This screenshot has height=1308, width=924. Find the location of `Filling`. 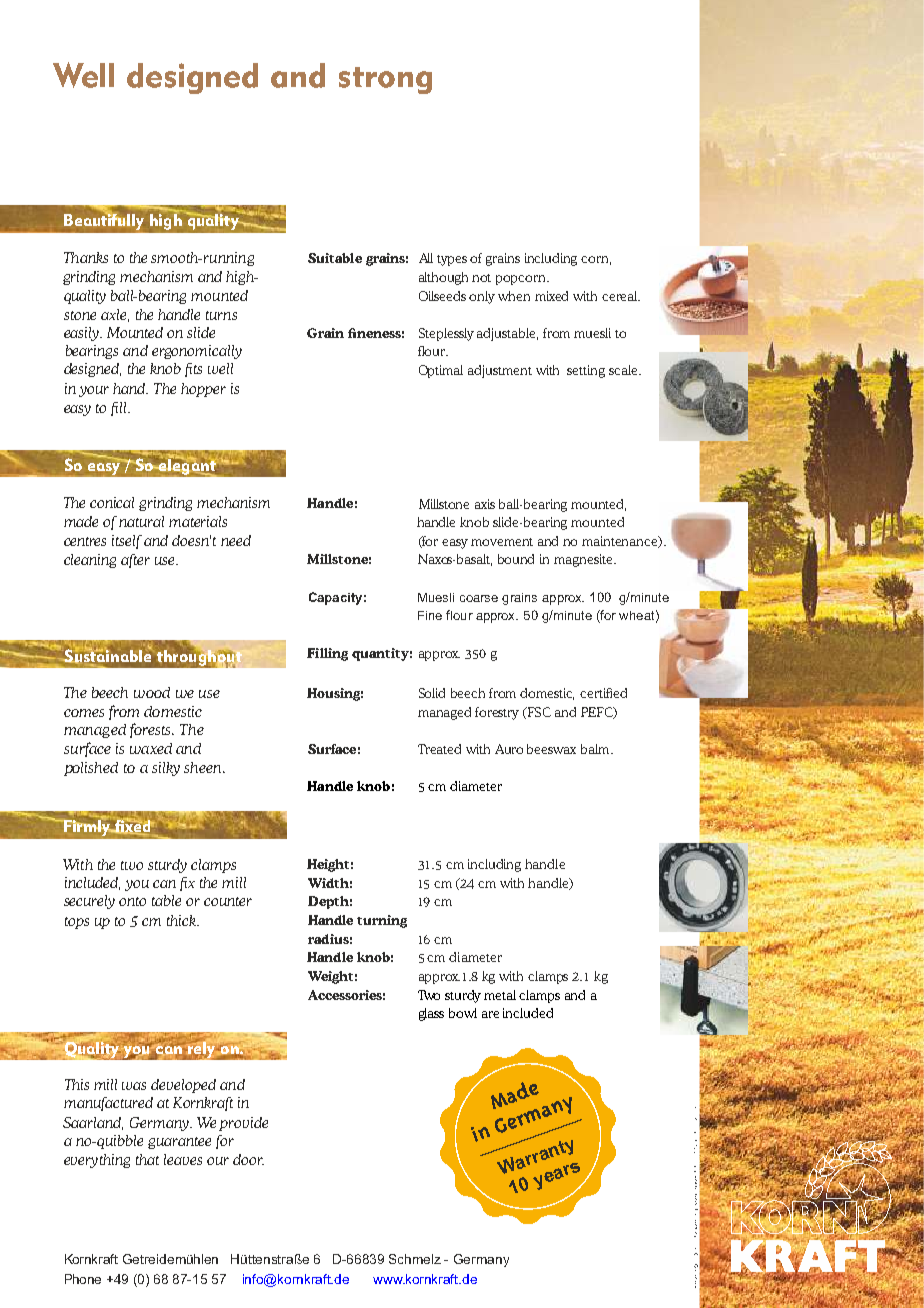

Filling is located at coordinates (327, 654).
